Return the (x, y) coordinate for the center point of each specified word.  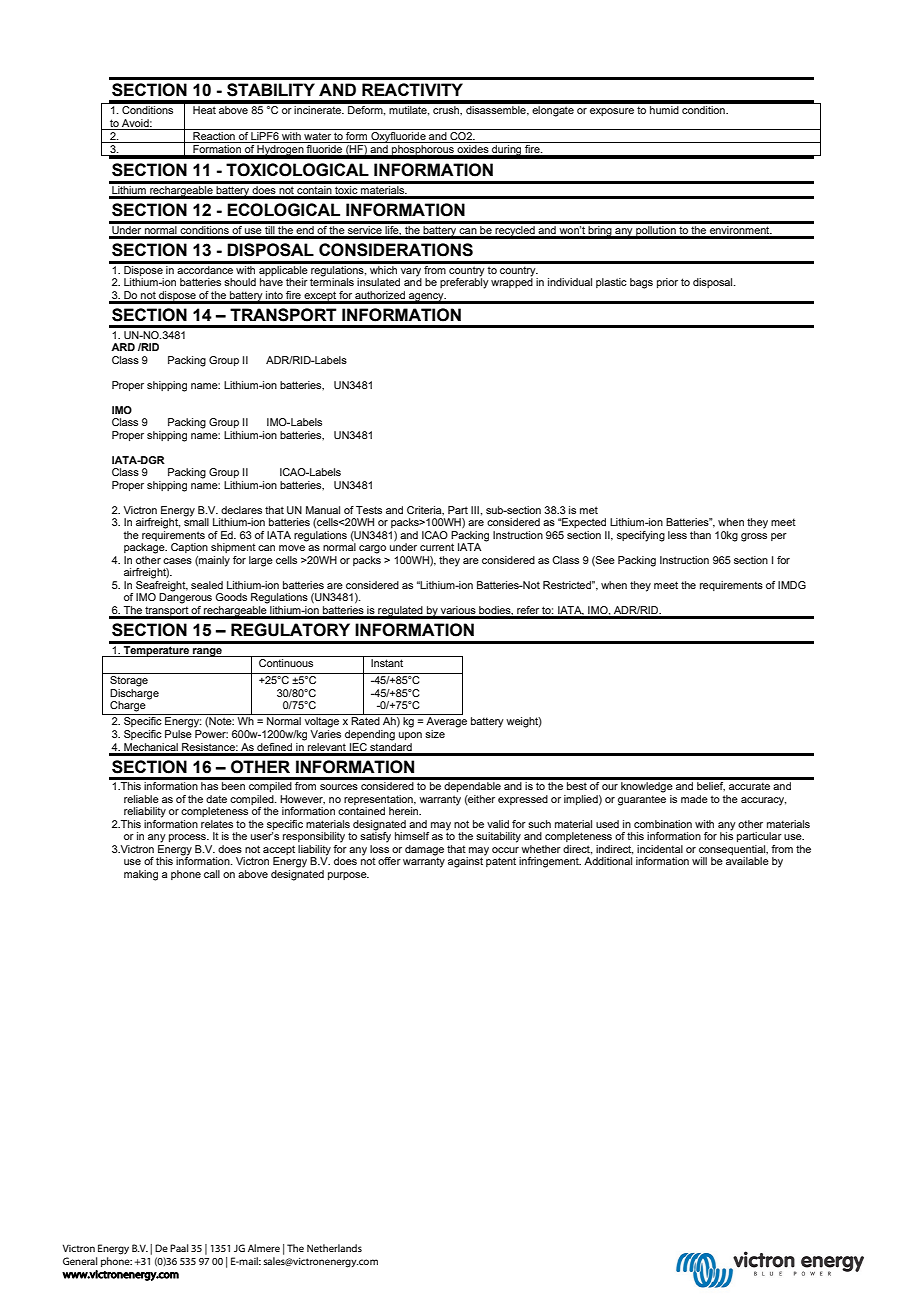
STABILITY (271, 90)
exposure (612, 112)
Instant (387, 663)
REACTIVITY (412, 89)
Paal (179, 1248)
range (207, 652)
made (694, 799)
